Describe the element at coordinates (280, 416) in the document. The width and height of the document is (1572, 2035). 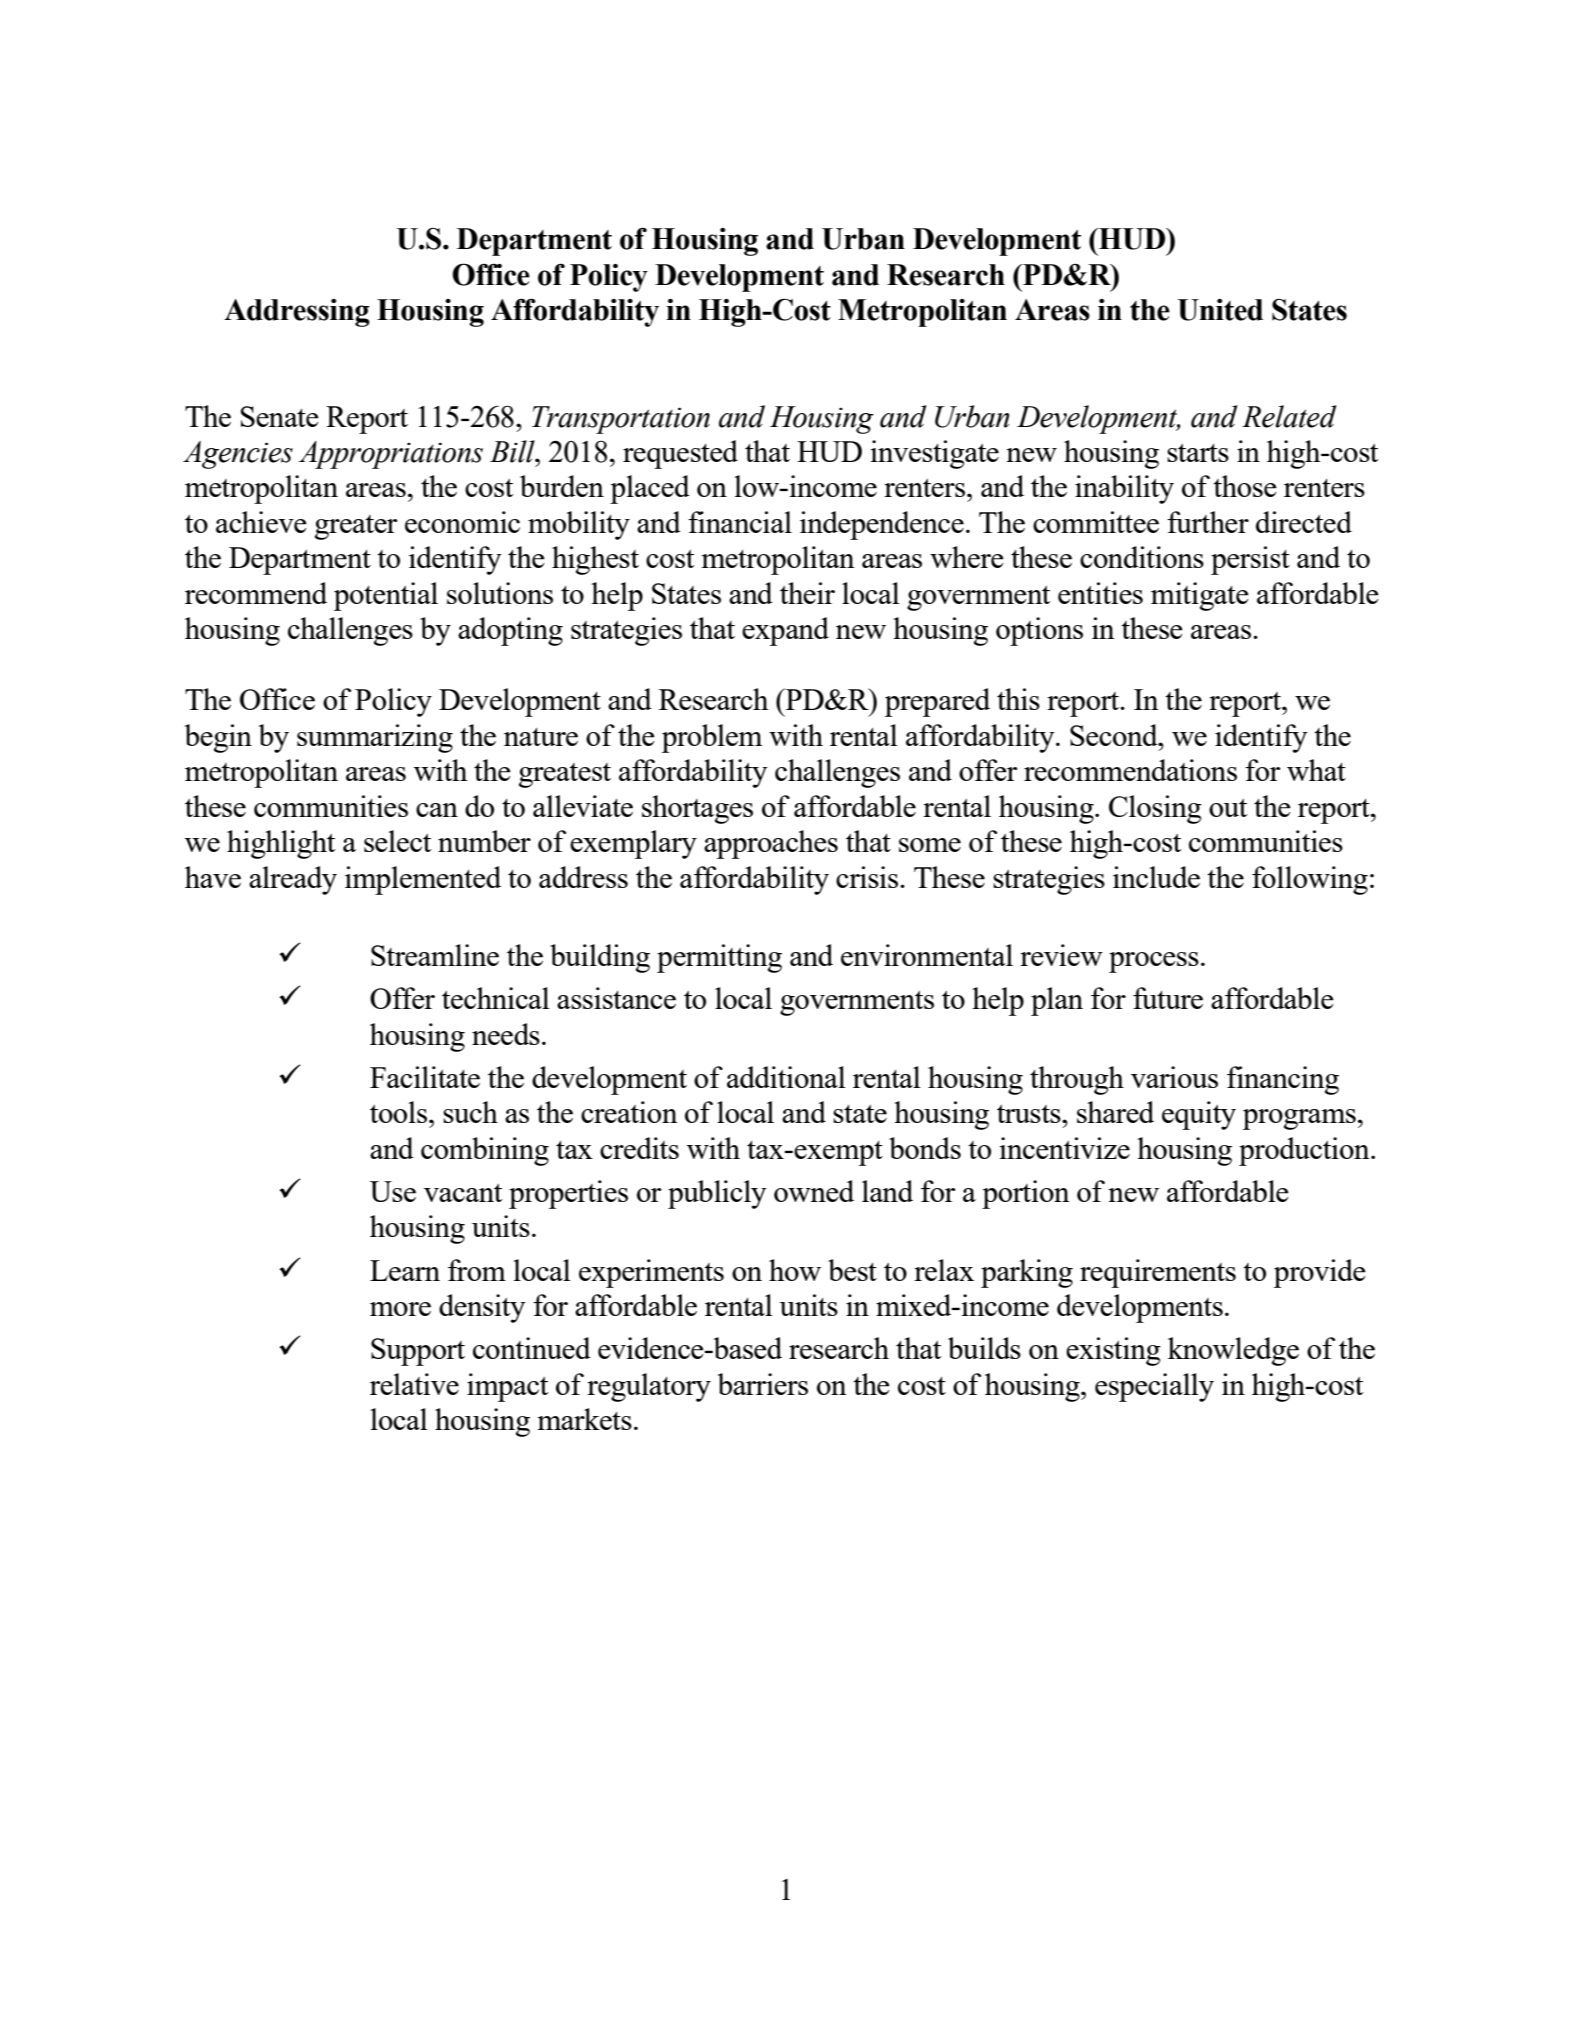
I see `Senate` at that location.
